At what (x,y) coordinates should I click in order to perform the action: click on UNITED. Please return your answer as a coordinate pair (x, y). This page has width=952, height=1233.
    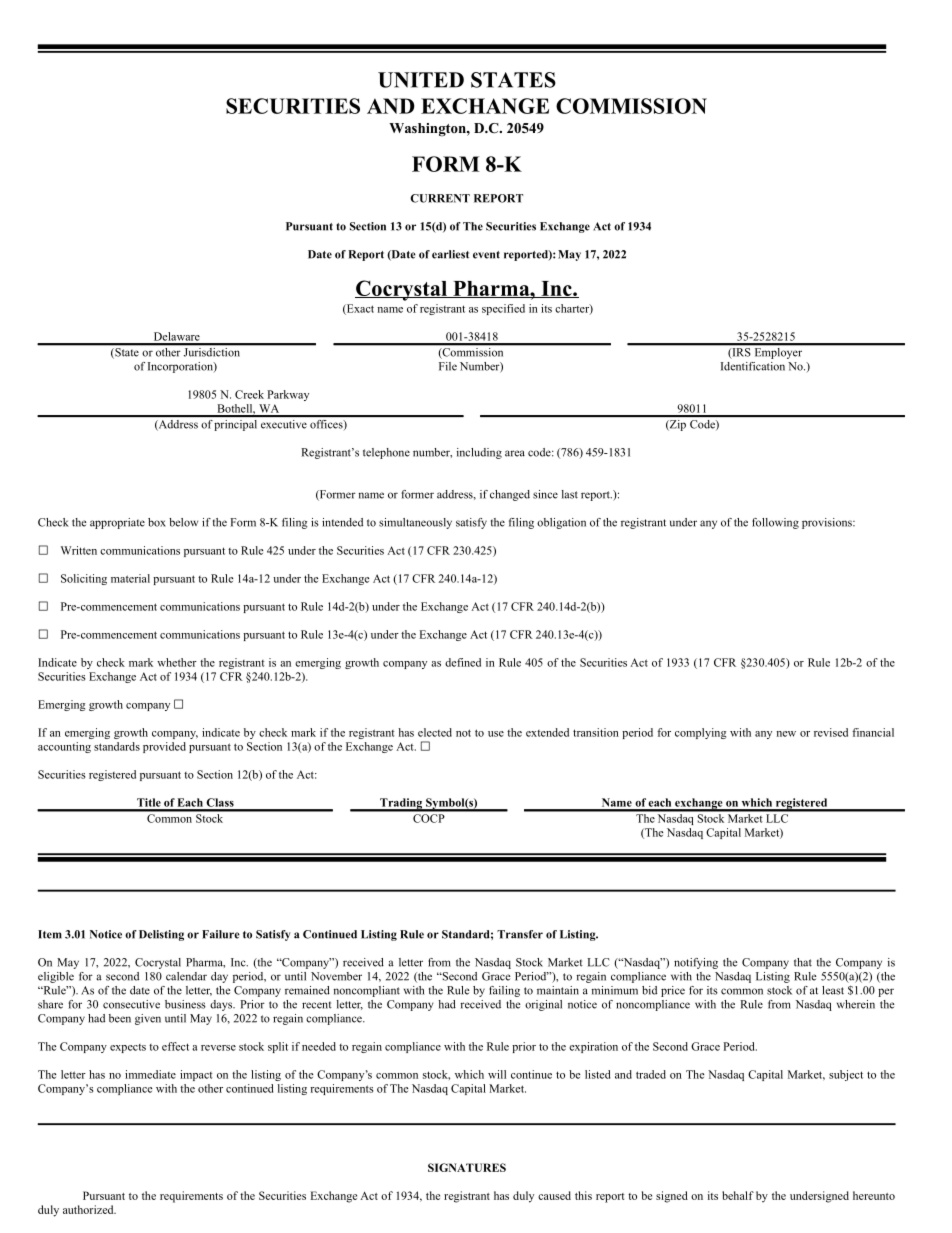
    Looking at the image, I should click on (421, 80).
